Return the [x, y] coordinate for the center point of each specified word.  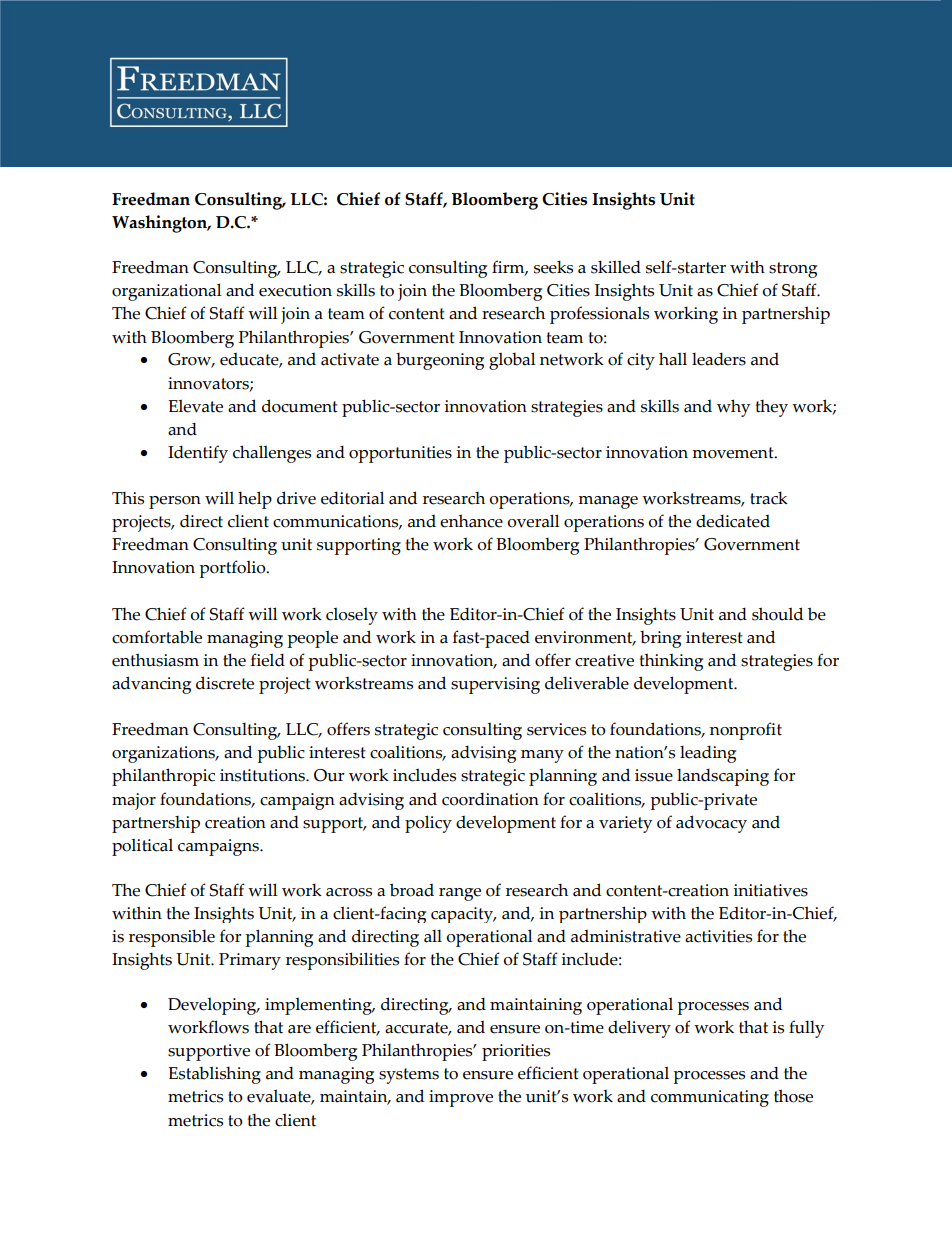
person [175, 502]
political [142, 847]
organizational [166, 292]
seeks [553, 267]
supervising [495, 685]
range [460, 894]
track [769, 498]
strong [793, 270]
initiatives [770, 890]
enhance [471, 521]
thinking [671, 662]
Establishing [214, 1075]
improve [461, 1098]
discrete [225, 683]
